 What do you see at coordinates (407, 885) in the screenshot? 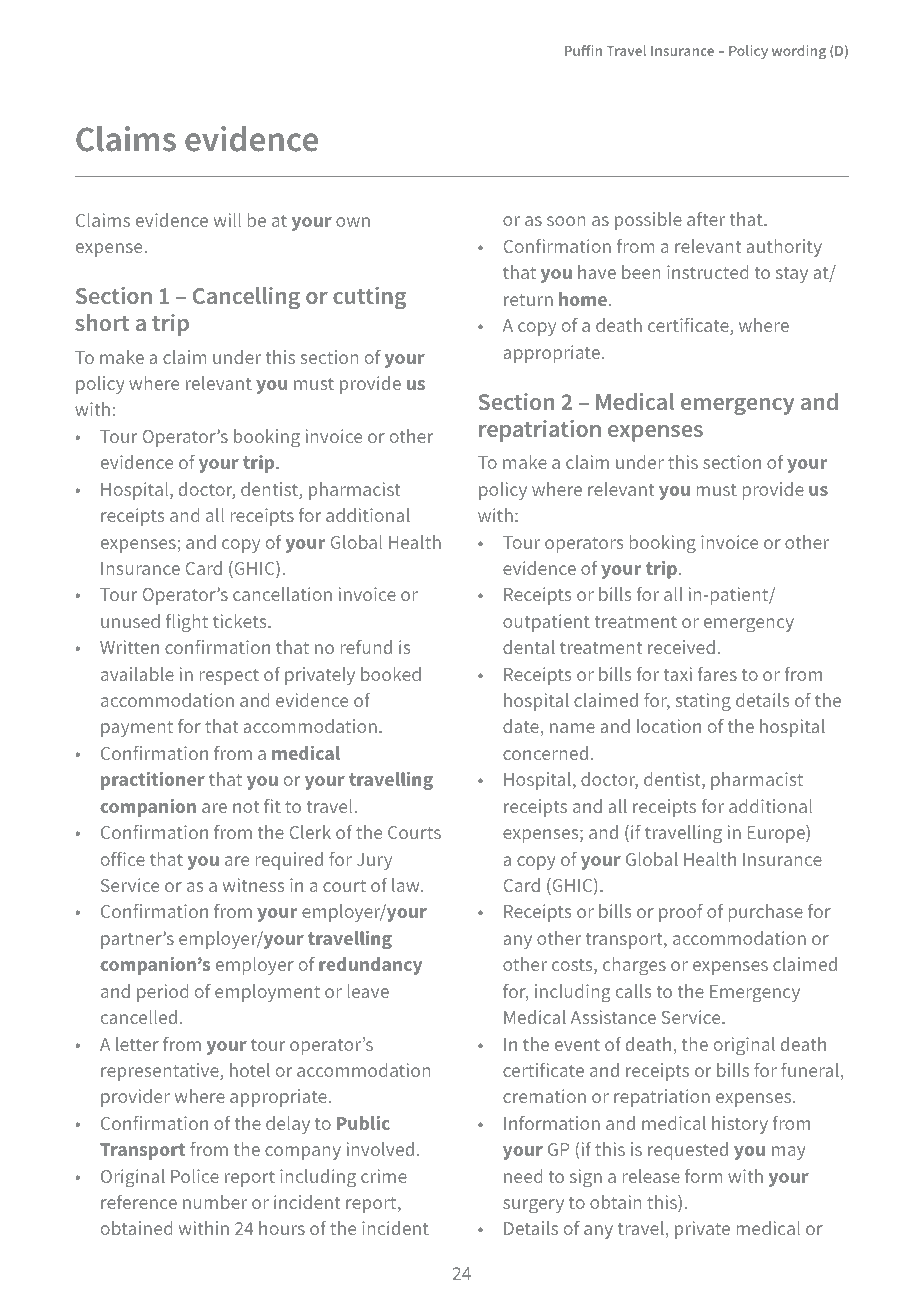
I see `law` at bounding box center [407, 885].
